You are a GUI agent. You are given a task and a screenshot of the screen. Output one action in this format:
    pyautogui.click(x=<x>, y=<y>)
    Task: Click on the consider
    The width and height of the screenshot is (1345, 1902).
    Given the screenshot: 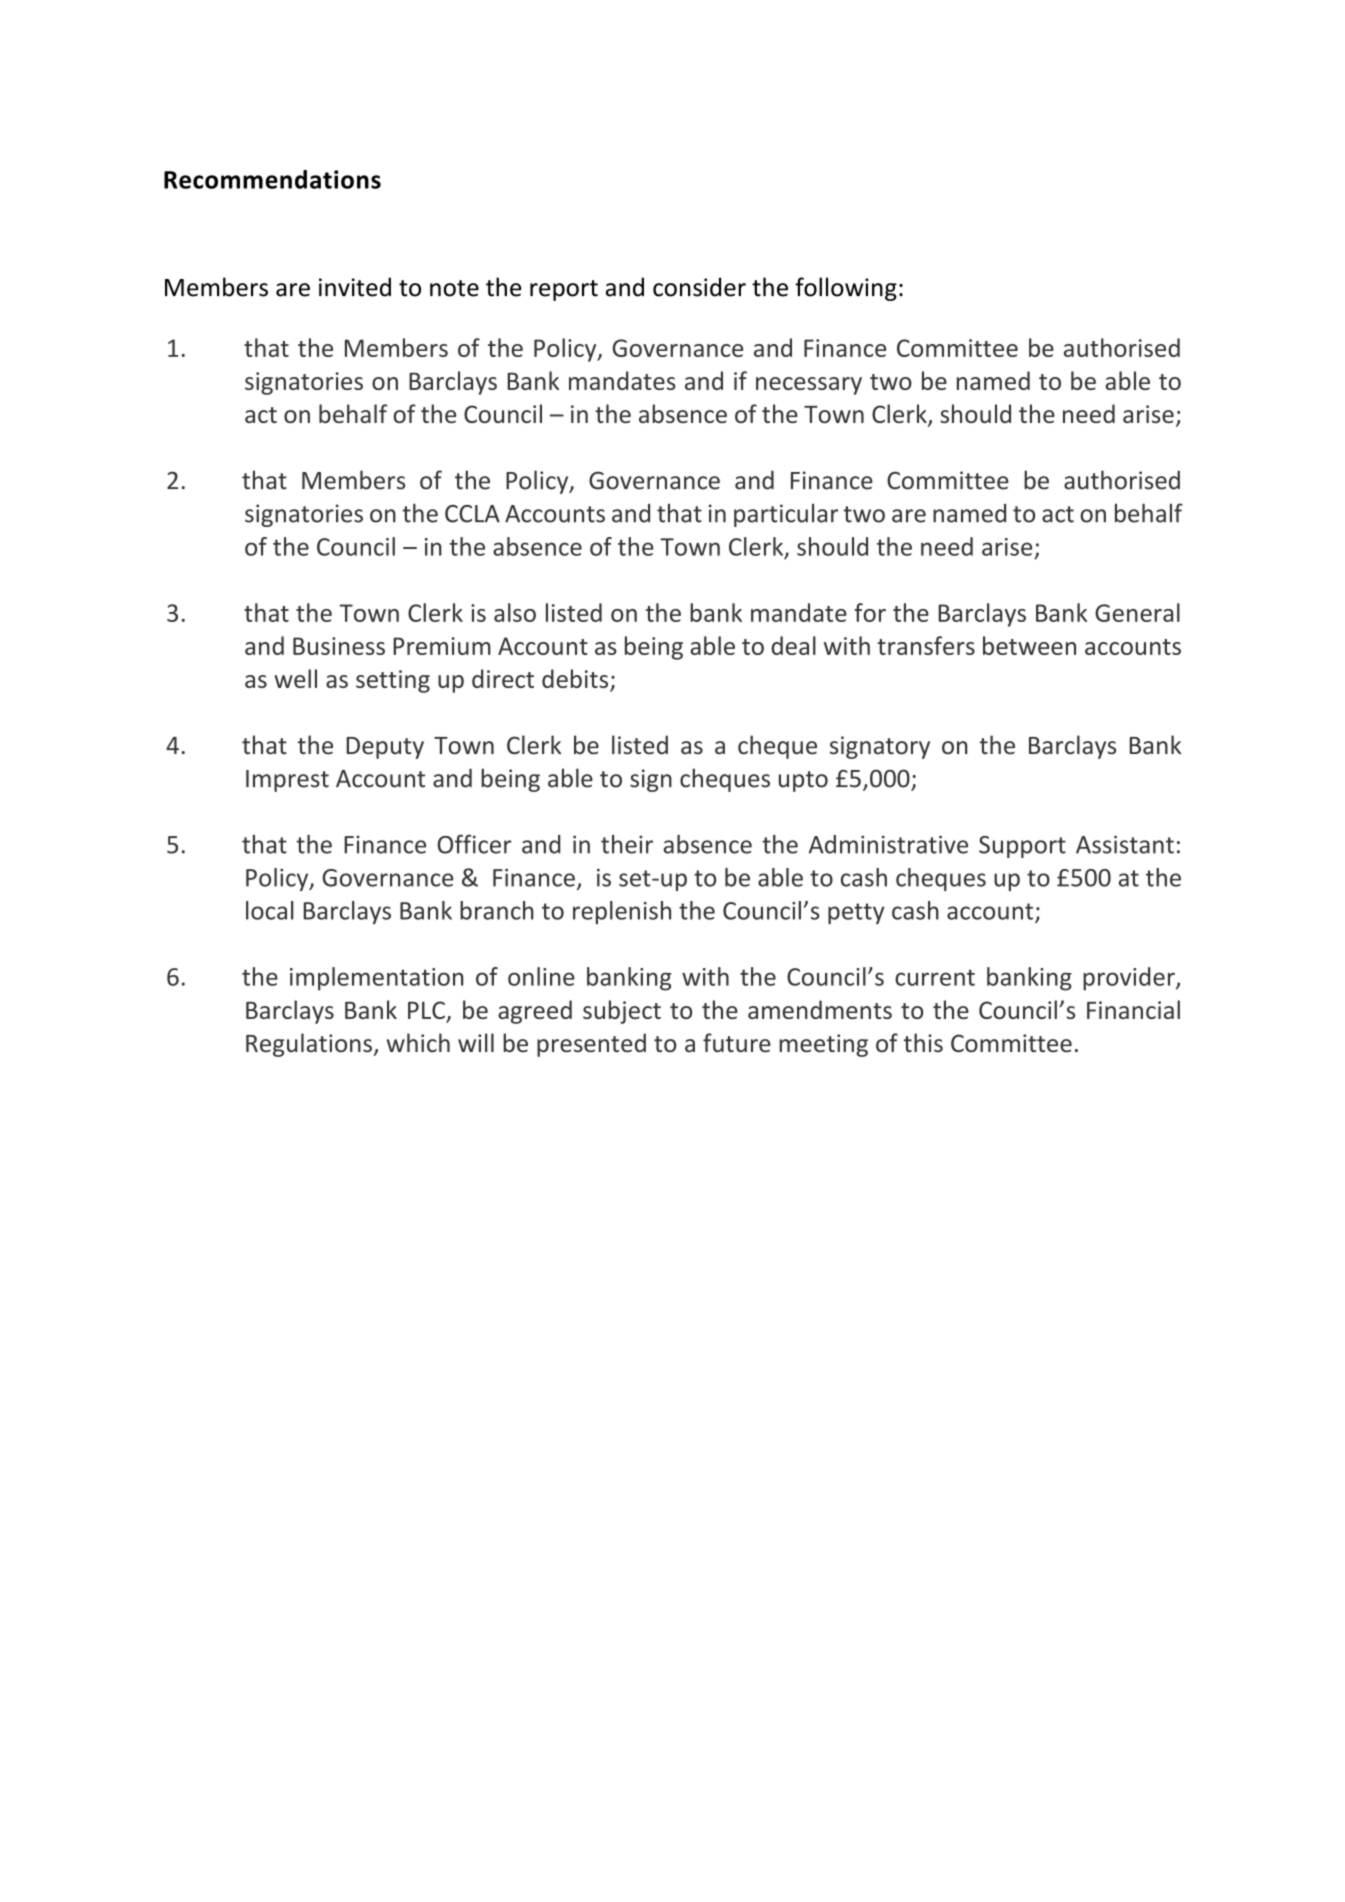 What is the action you would take?
    pyautogui.click(x=699, y=287)
